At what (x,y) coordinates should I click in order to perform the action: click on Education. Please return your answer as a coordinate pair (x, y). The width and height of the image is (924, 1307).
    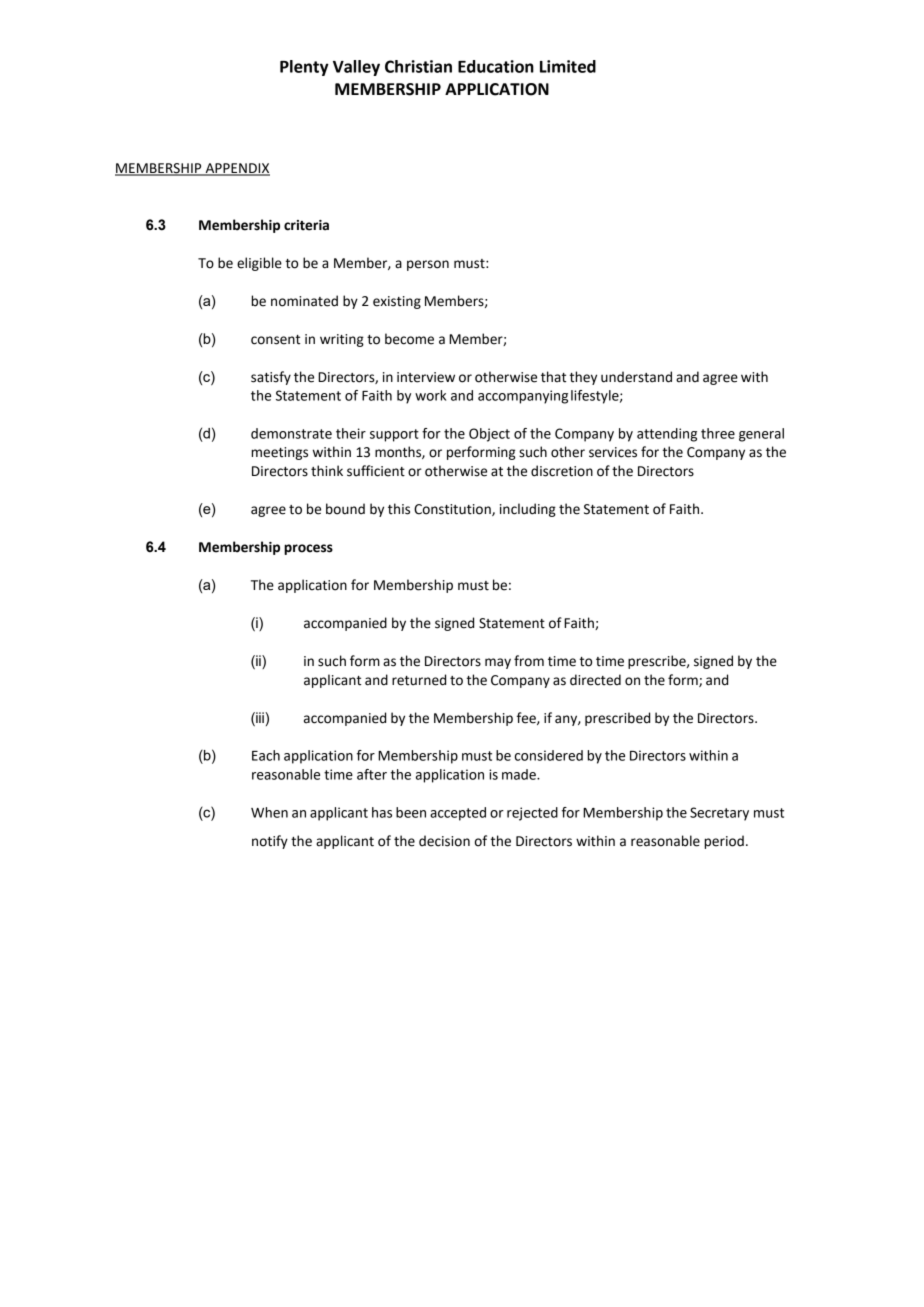
    Looking at the image, I should click on (496, 66).
